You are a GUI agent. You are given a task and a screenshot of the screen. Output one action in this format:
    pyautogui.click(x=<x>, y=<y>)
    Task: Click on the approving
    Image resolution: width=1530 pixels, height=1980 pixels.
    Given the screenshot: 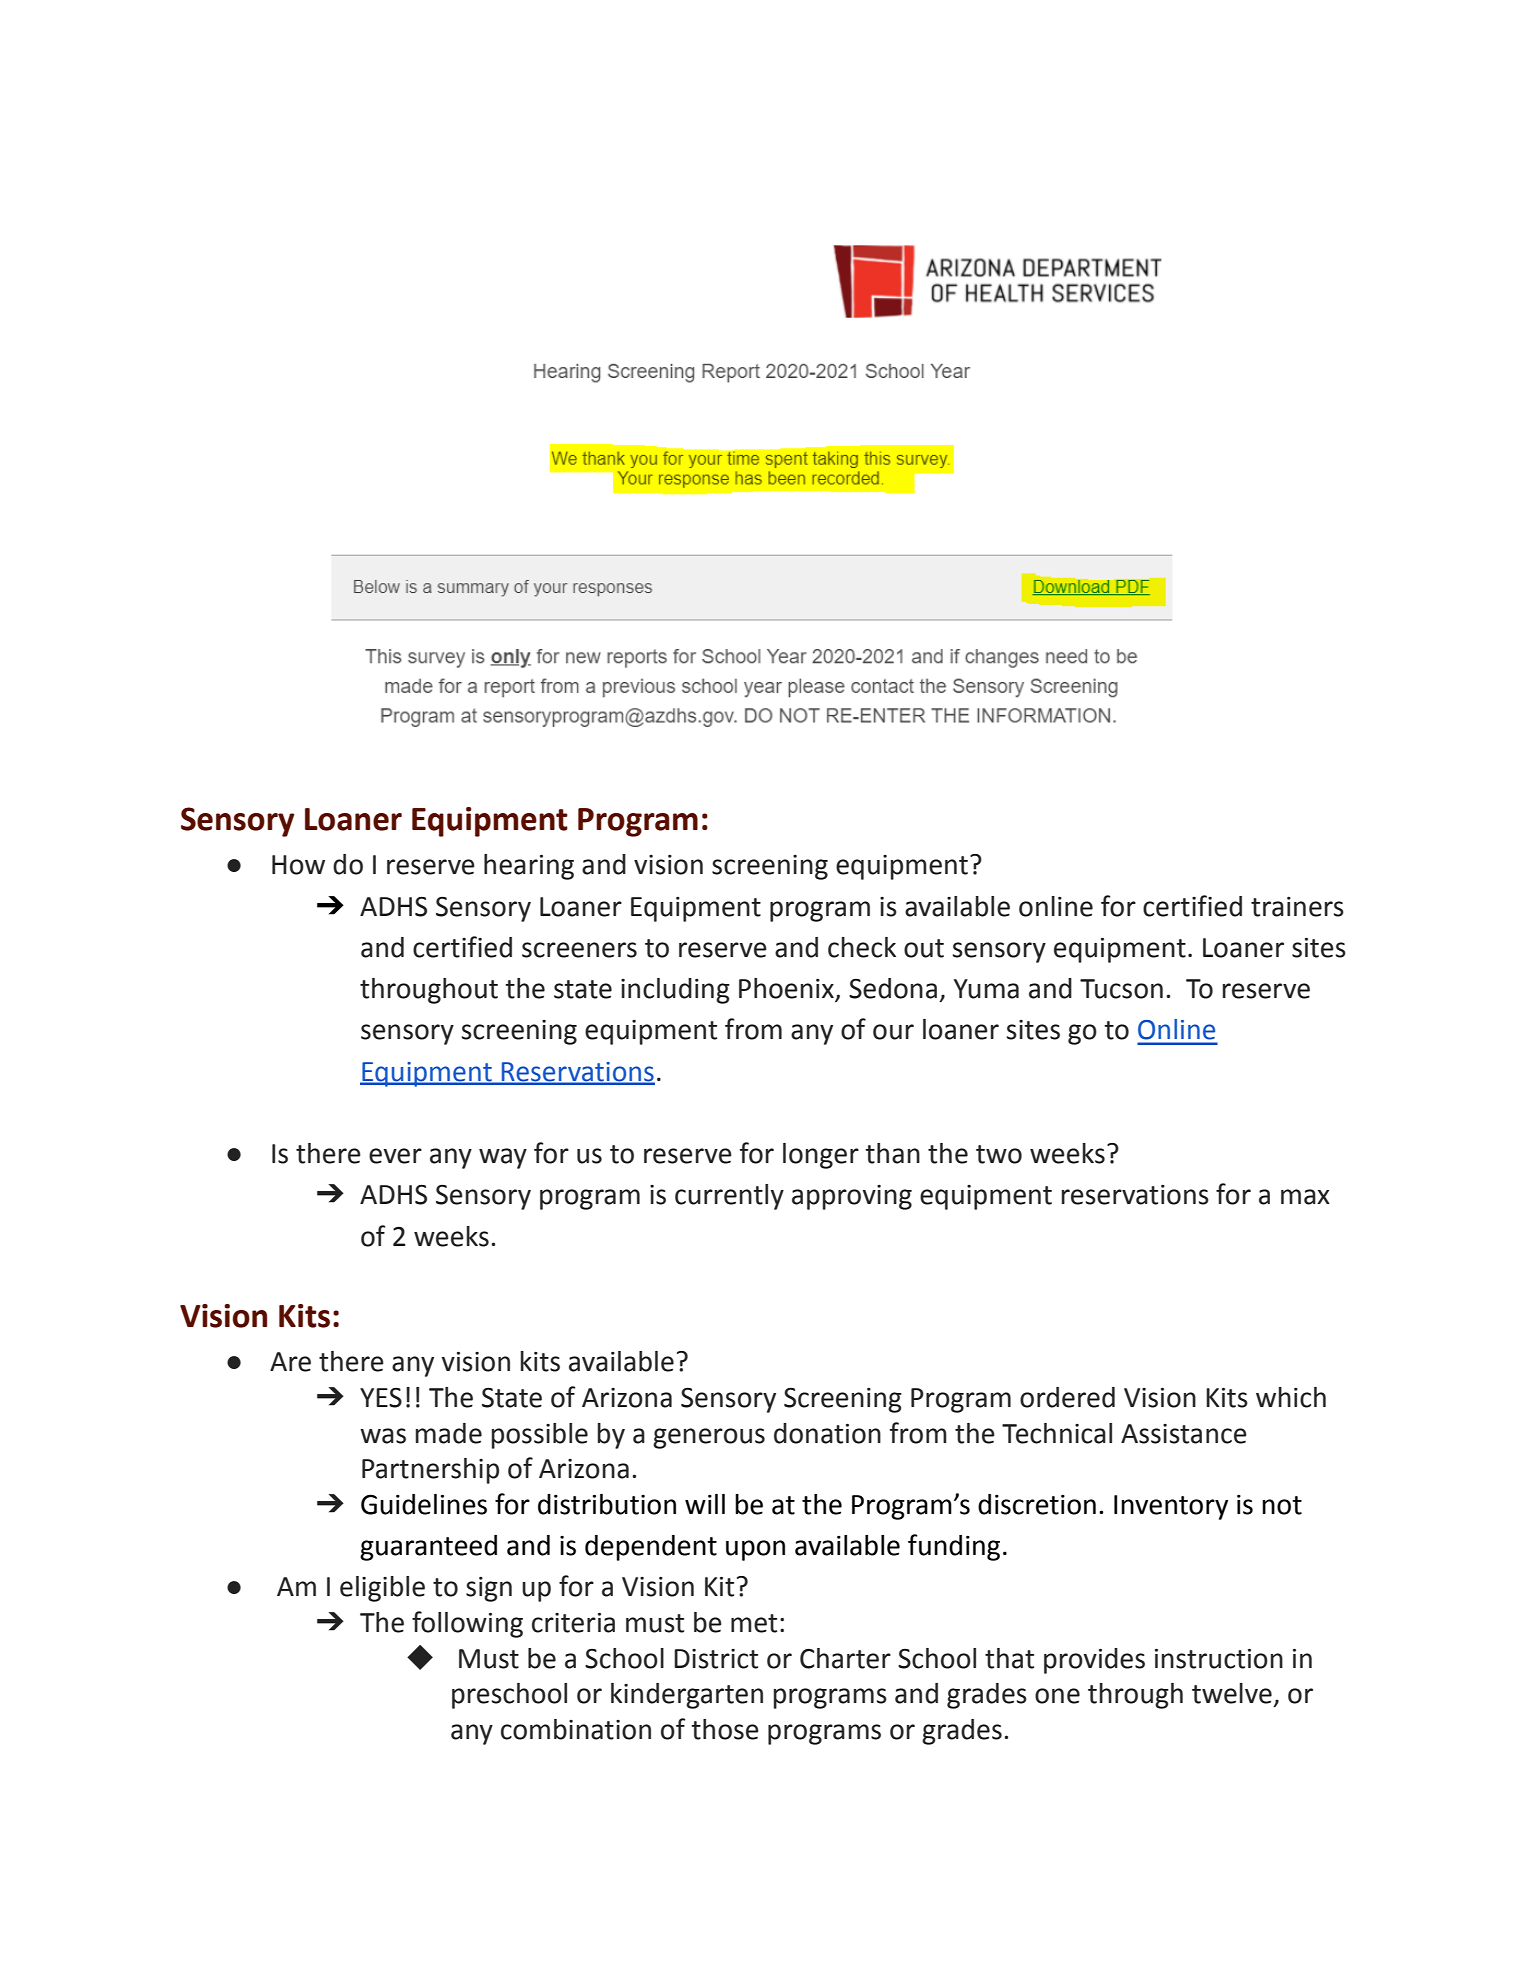 What is the action you would take?
    pyautogui.click(x=852, y=1197)
